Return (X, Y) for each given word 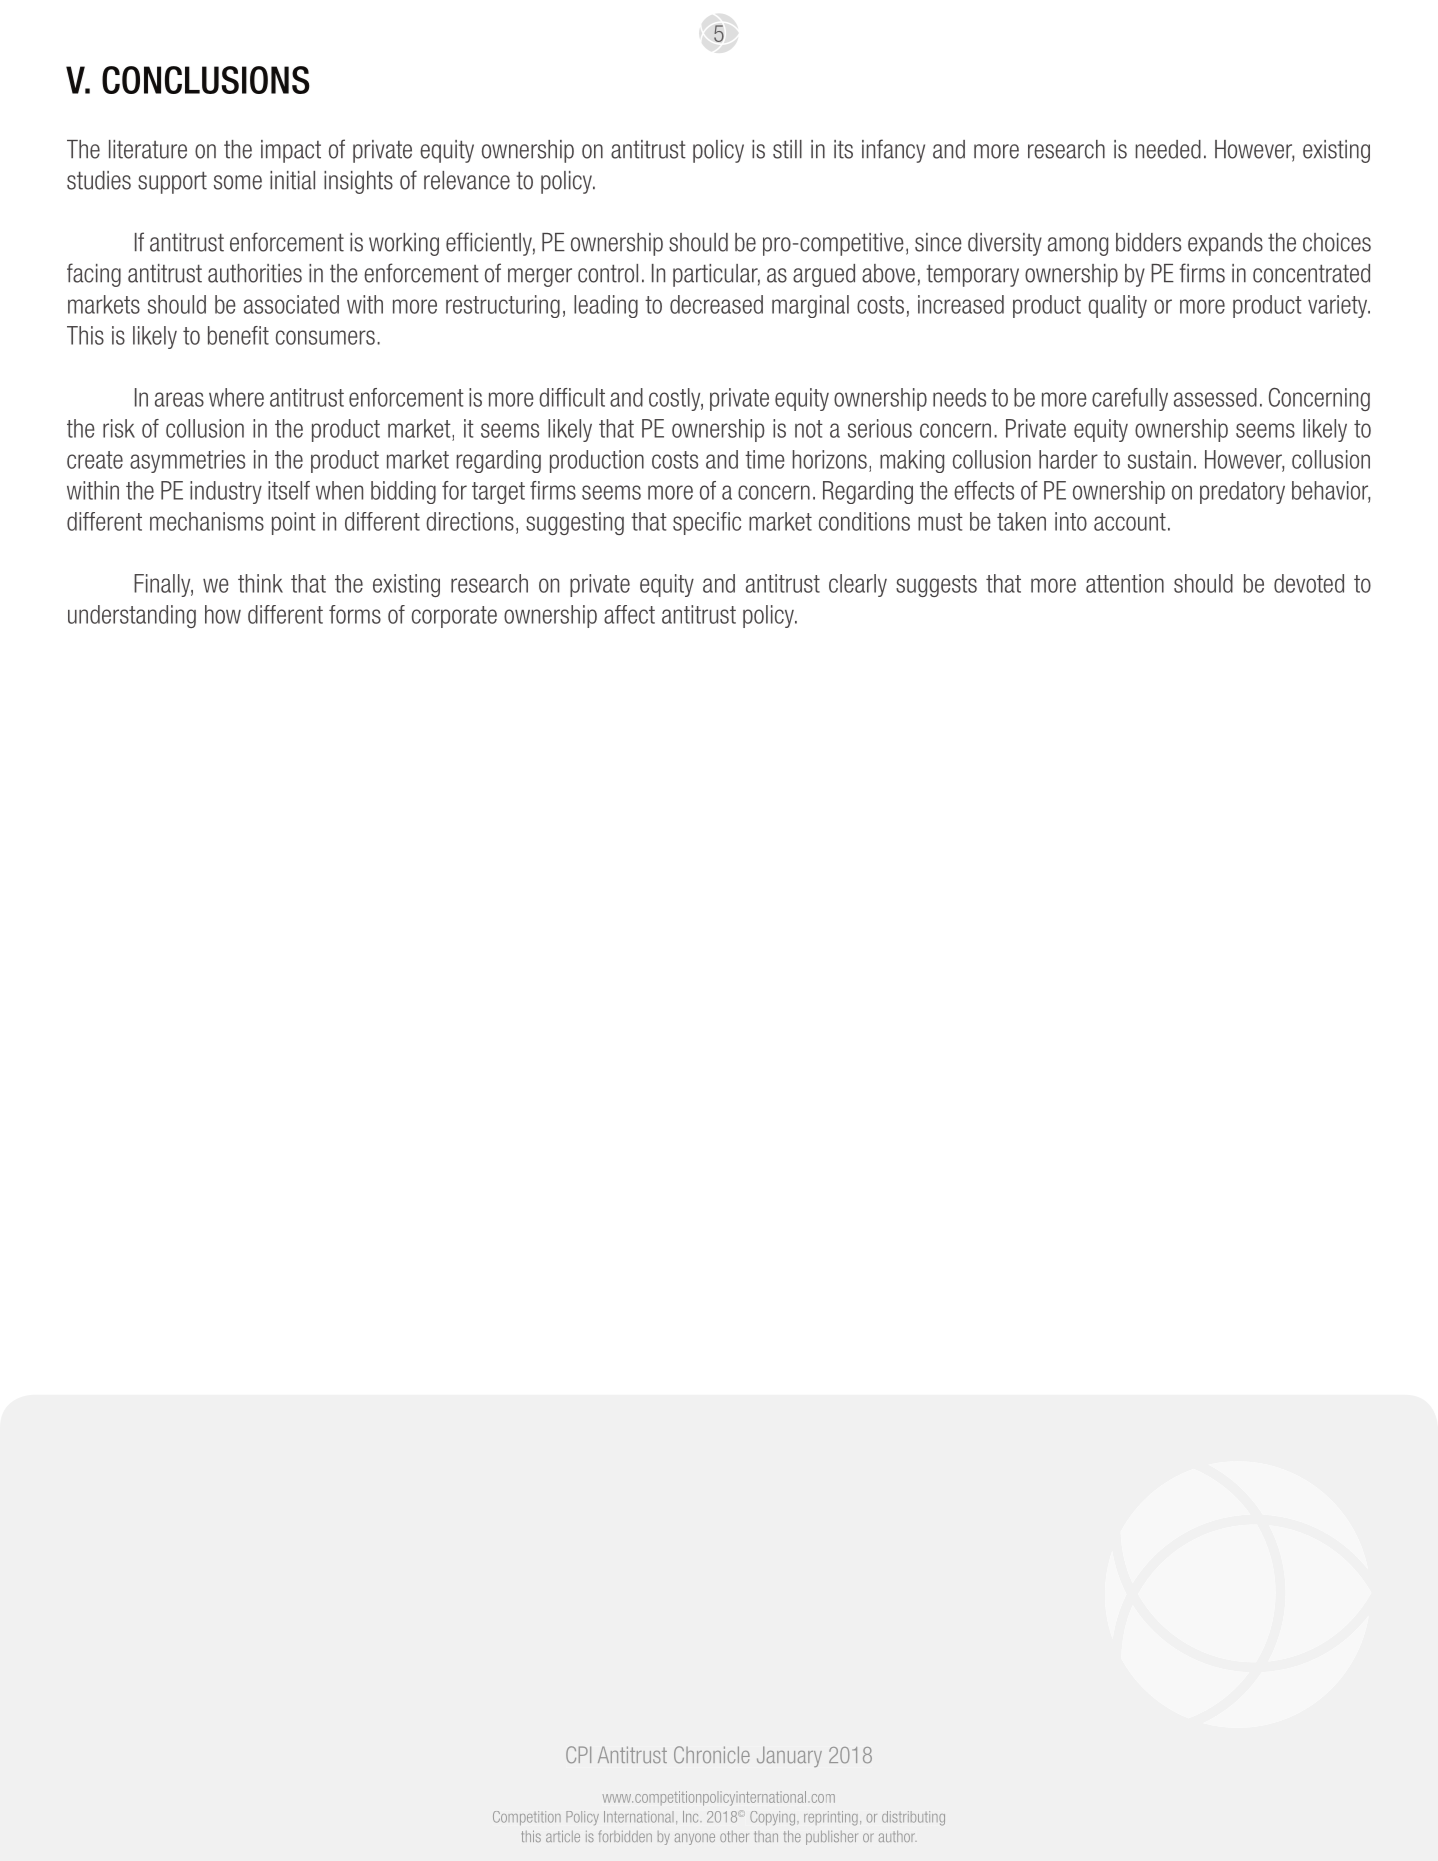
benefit (238, 335)
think (260, 583)
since (938, 242)
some (238, 182)
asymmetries (187, 461)
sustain (1159, 459)
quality (1117, 306)
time (765, 459)
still (787, 149)
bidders (1148, 242)
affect (629, 614)
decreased (716, 304)
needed (1168, 149)
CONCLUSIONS (206, 80)
